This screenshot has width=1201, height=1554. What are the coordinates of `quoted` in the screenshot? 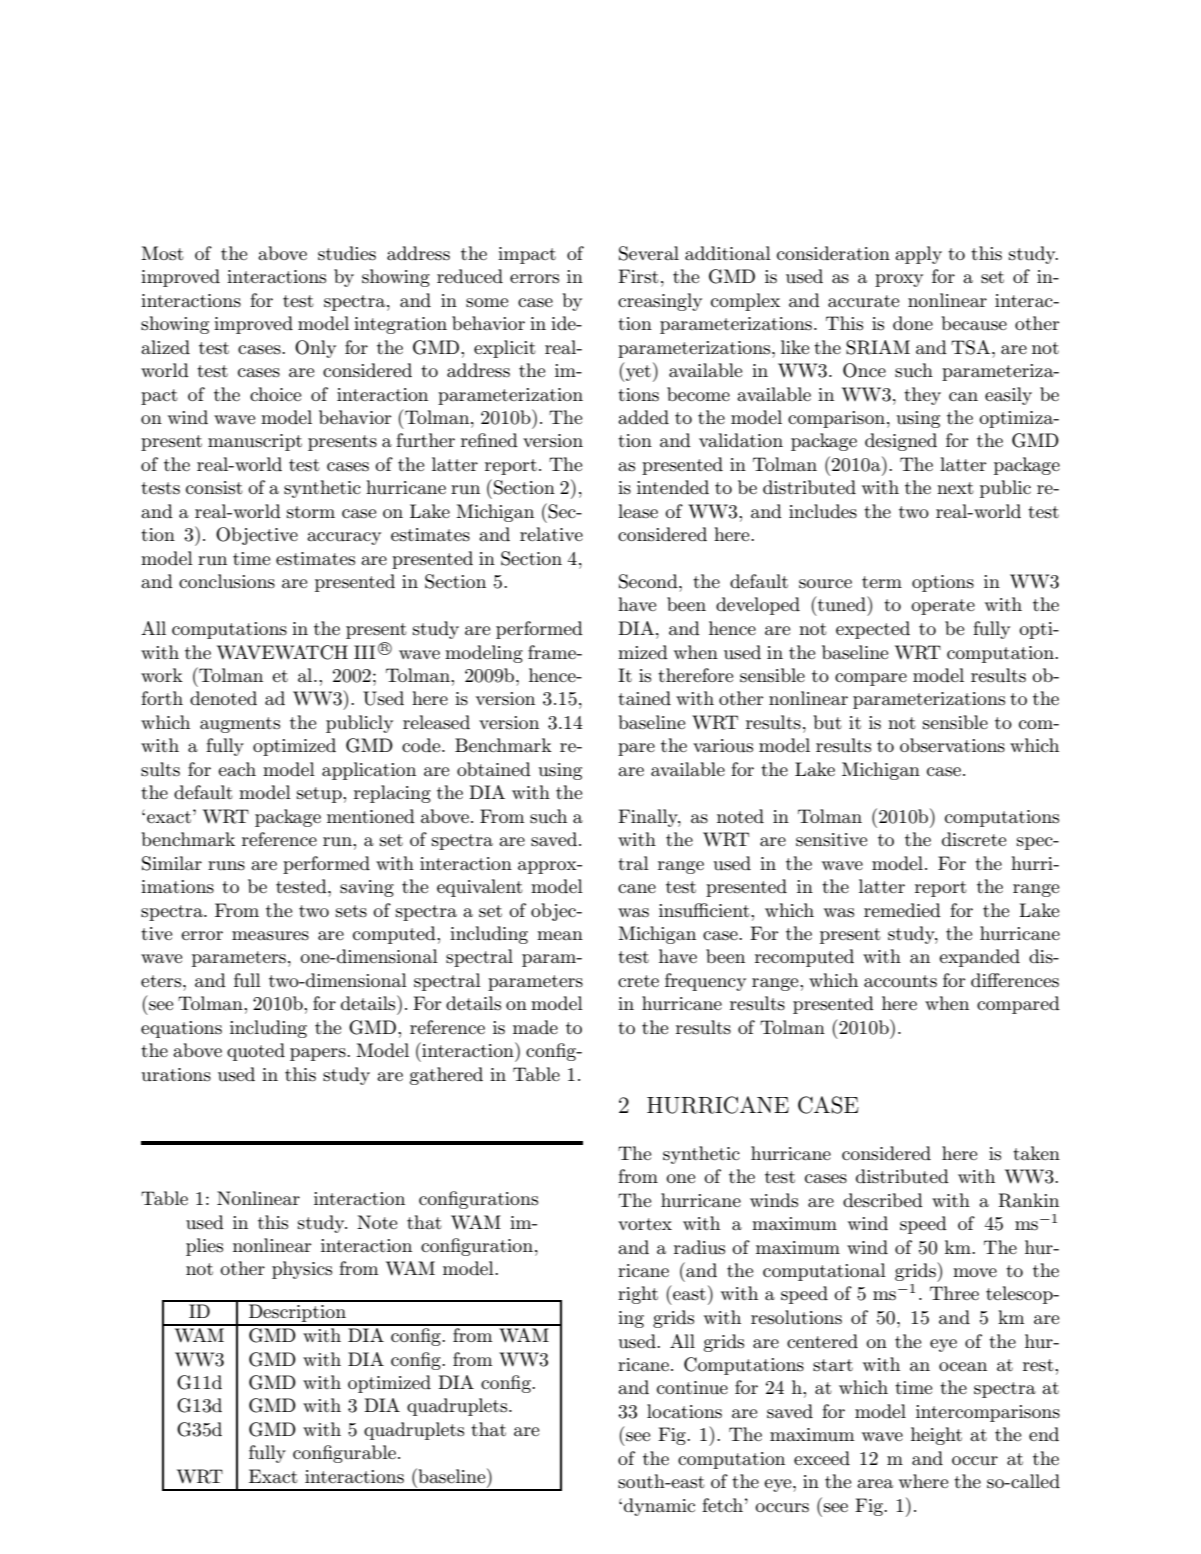 It's located at (256, 1052).
